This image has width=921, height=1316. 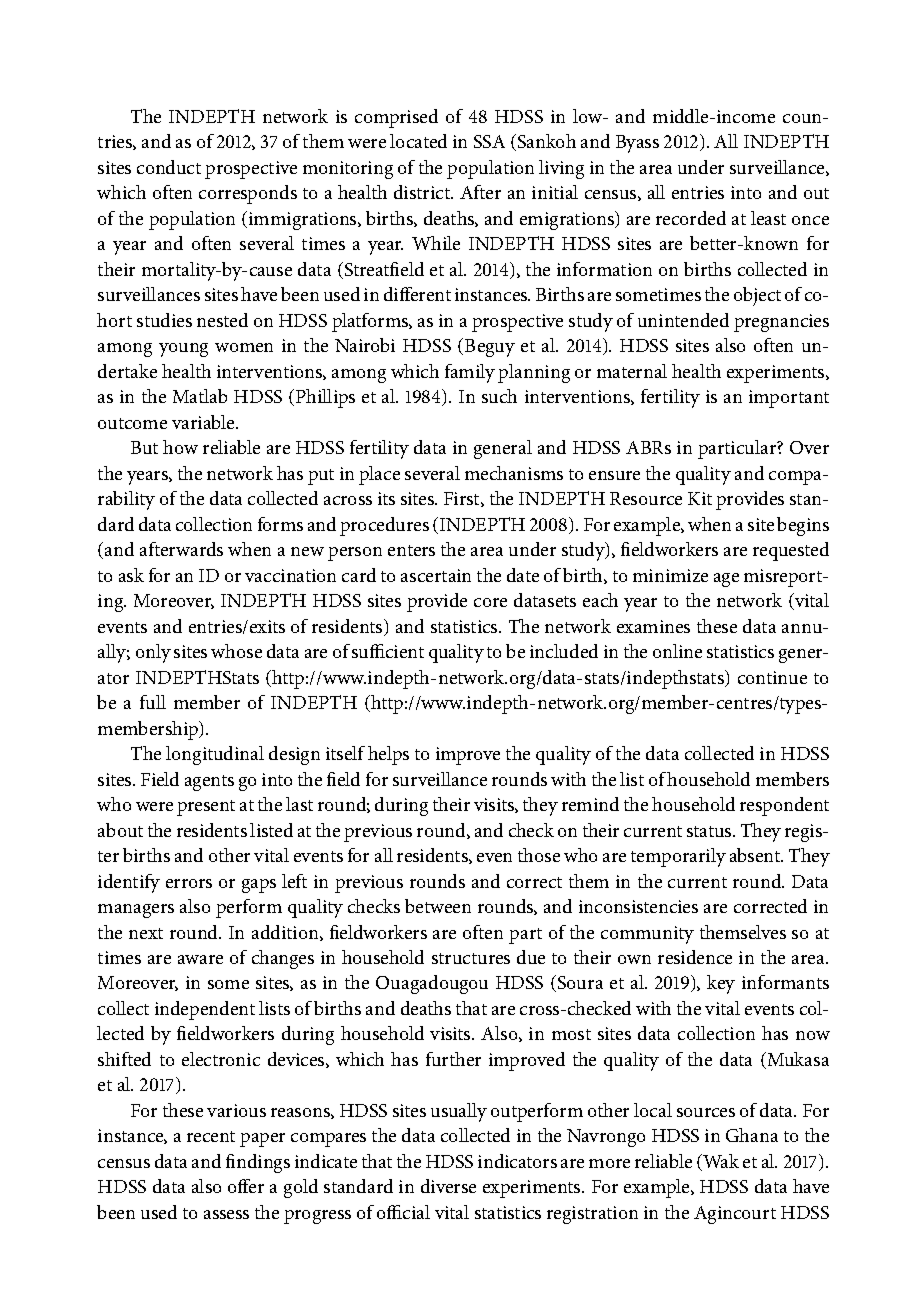 I want to click on Wak, so click(x=720, y=1162).
